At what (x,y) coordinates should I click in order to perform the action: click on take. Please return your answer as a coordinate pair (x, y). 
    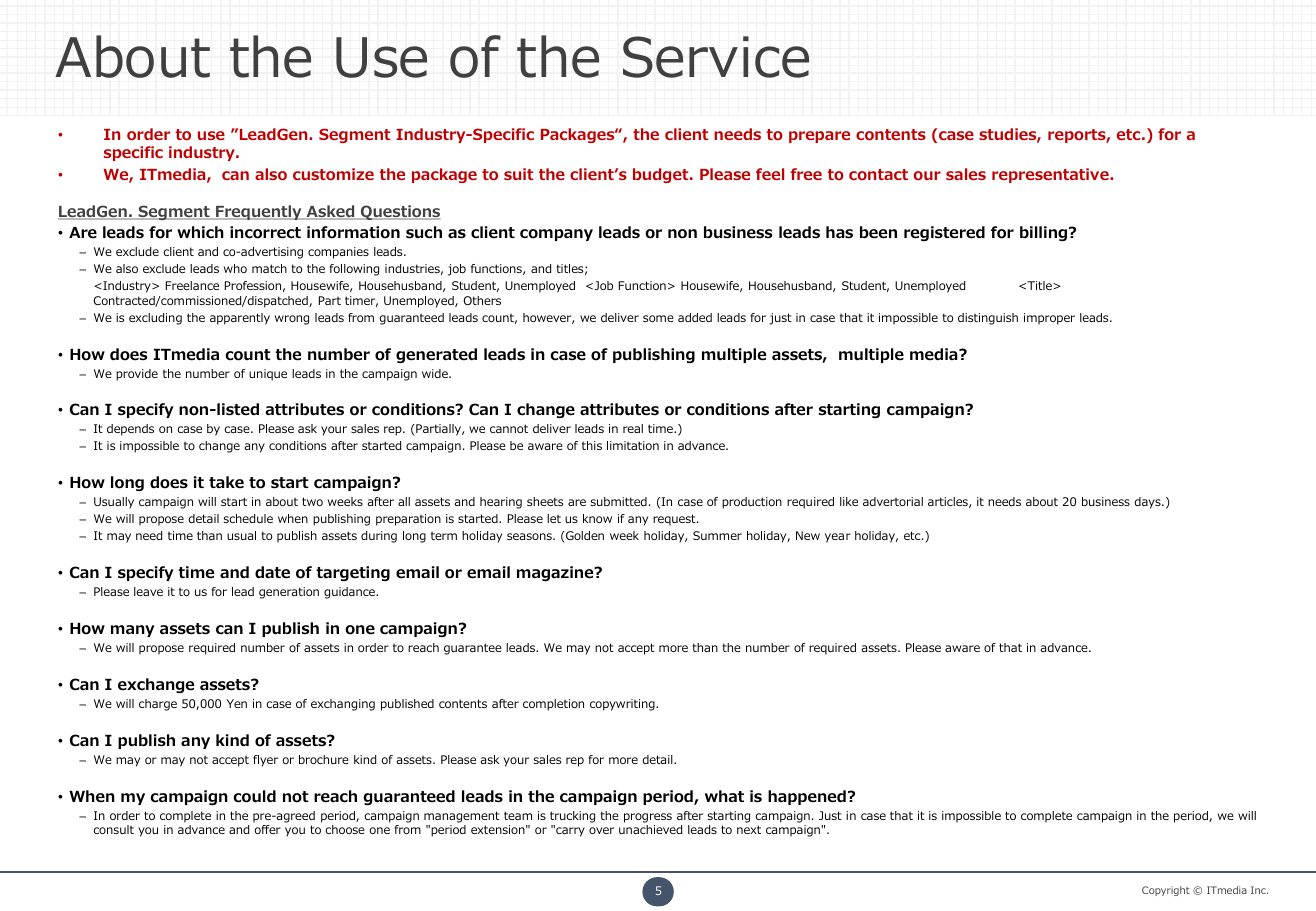
    Looking at the image, I should click on (226, 482).
